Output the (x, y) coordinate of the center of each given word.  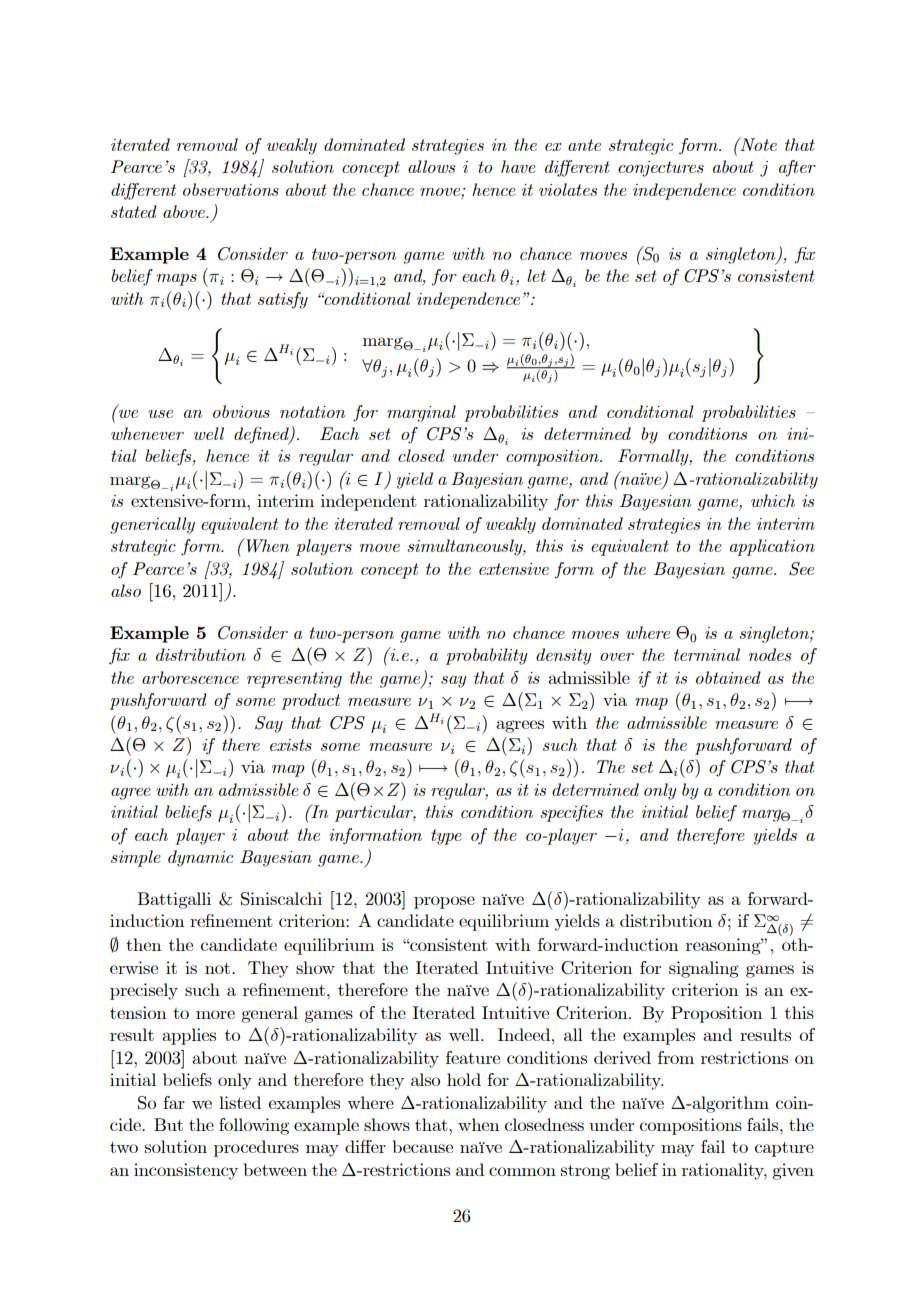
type (446, 837)
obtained (728, 677)
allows (431, 166)
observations (231, 189)
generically (152, 525)
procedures (256, 1148)
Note (757, 144)
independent (369, 502)
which (773, 500)
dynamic (200, 858)
